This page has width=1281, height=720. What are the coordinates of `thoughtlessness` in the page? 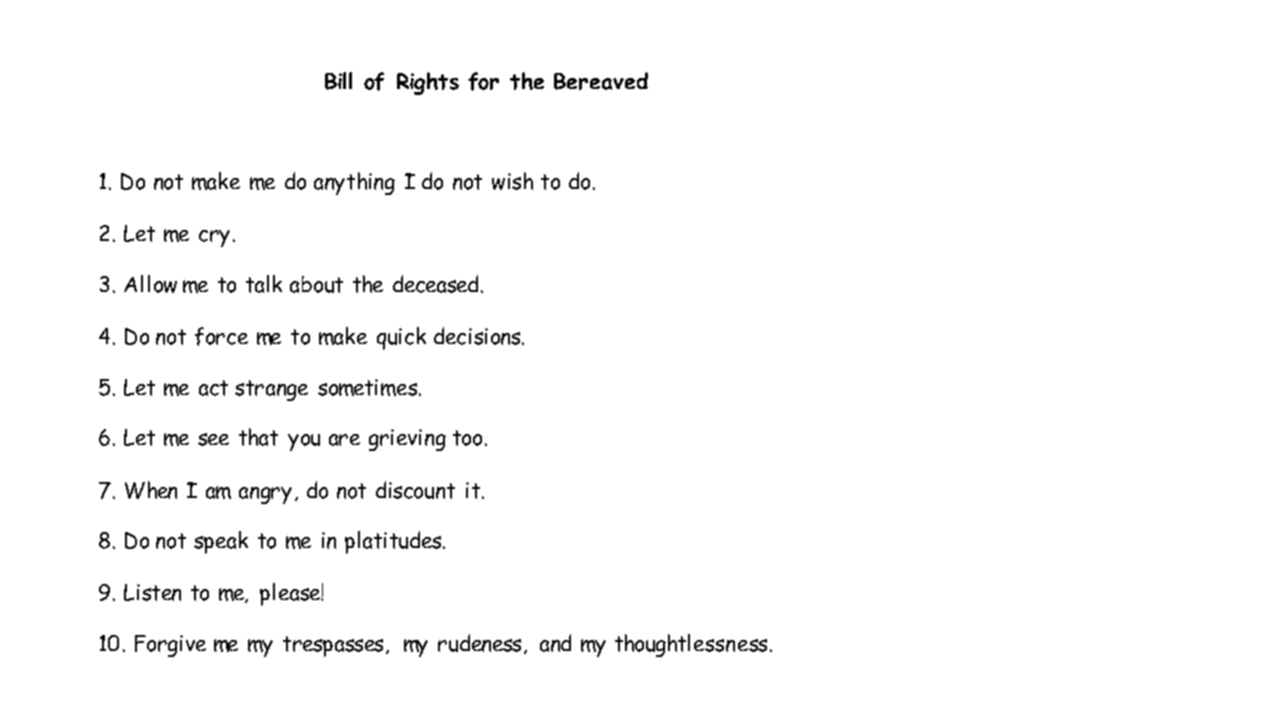 It's located at (693, 645).
